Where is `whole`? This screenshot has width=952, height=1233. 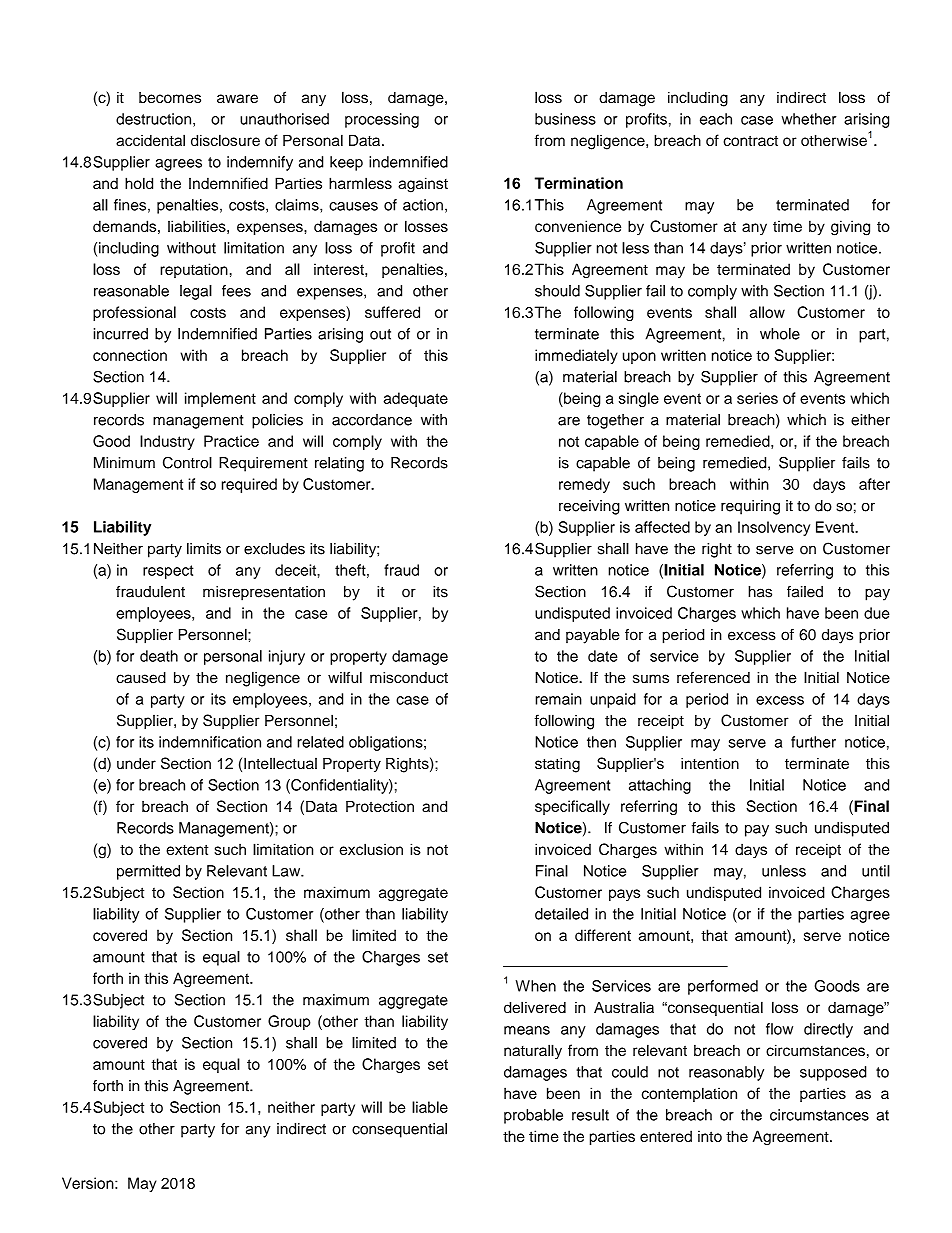
whole is located at coordinates (780, 334).
